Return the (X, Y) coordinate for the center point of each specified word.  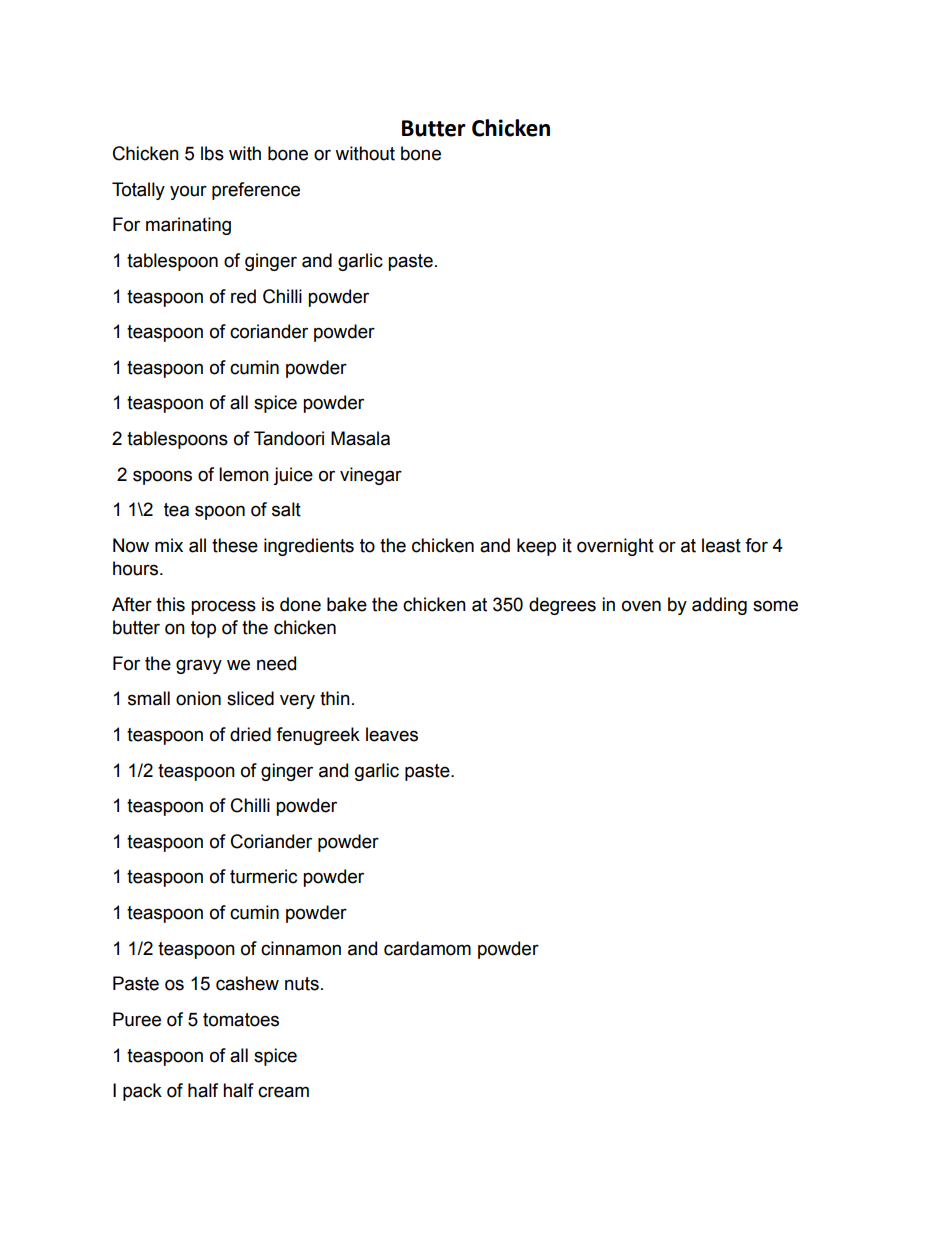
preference (256, 191)
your (188, 192)
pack (142, 1092)
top (203, 629)
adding (719, 606)
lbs (212, 153)
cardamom (427, 948)
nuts (302, 984)
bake (347, 604)
